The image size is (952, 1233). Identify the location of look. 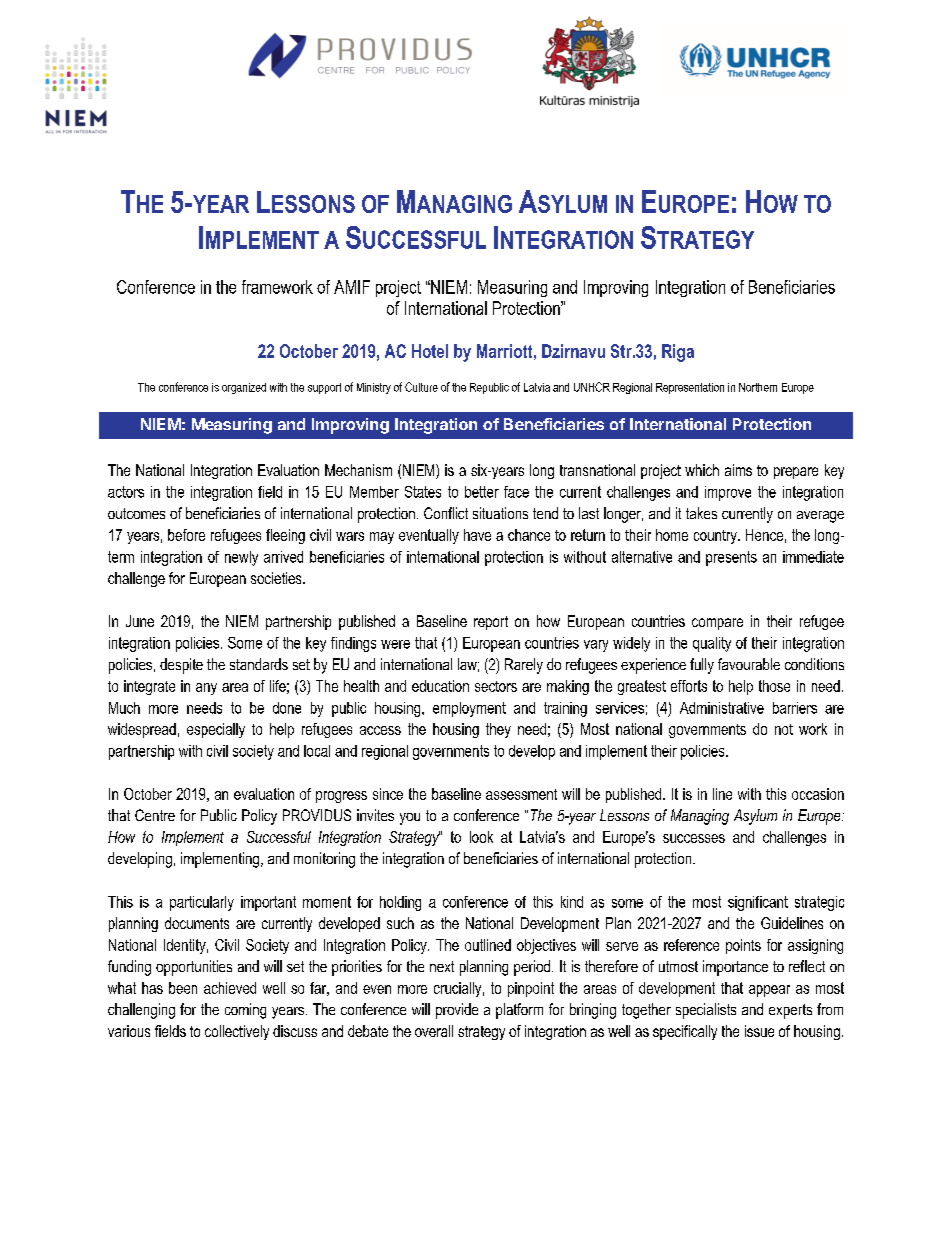
(481, 837).
